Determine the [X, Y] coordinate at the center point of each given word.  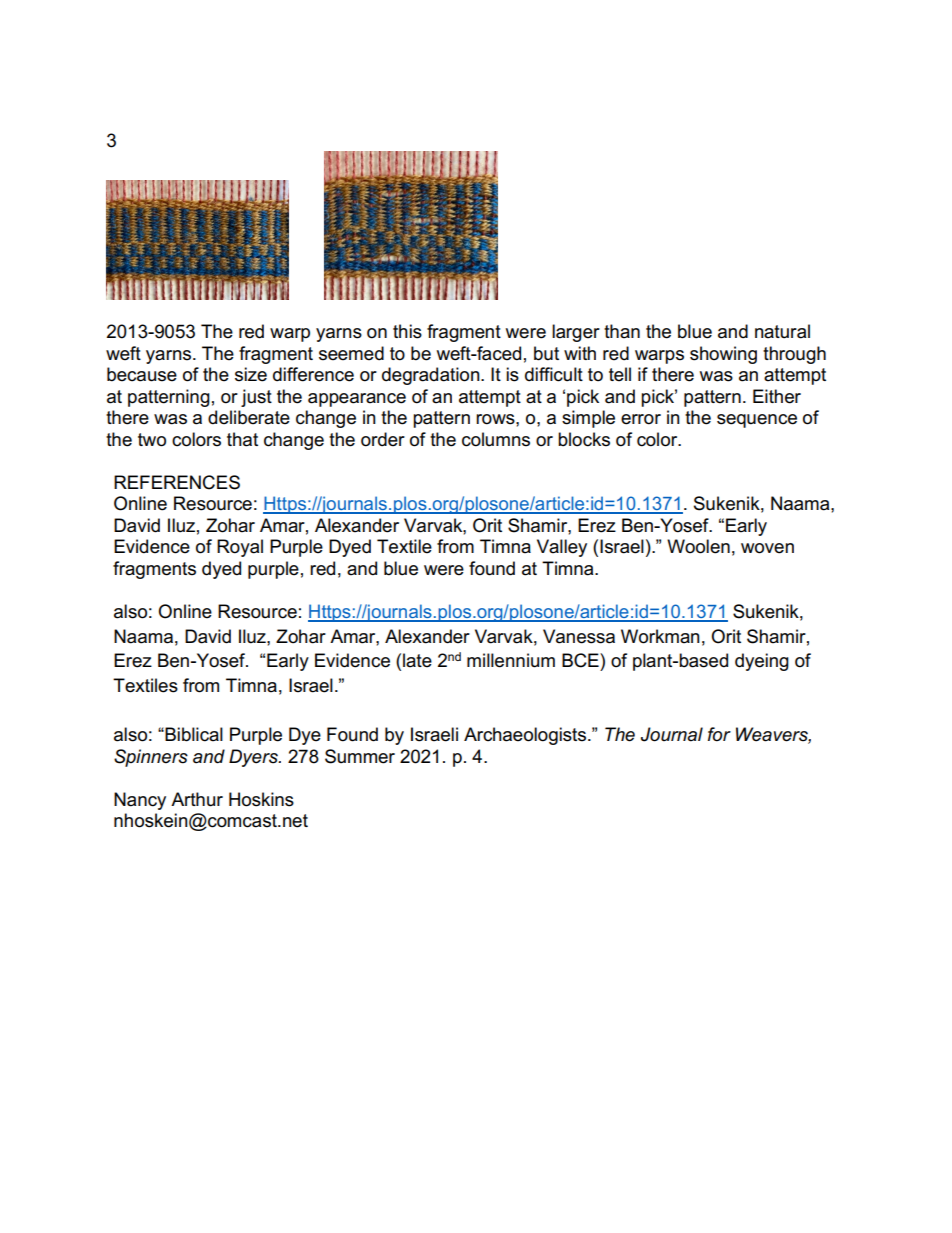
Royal [240, 548]
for [719, 734]
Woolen [698, 546]
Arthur [197, 799]
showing [723, 355]
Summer [360, 756]
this [407, 331]
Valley [562, 548]
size [251, 374]
